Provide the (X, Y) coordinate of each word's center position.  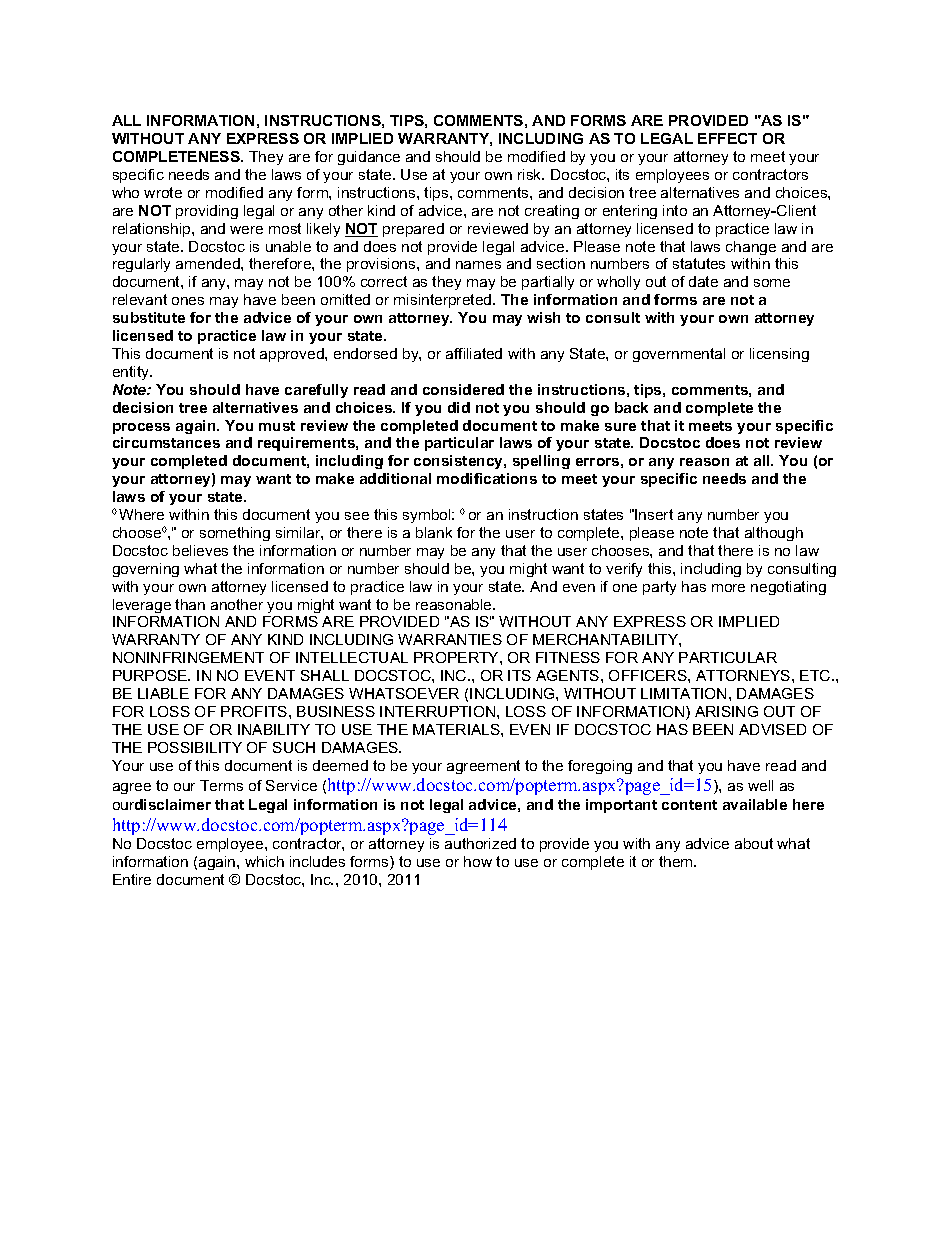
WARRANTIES (450, 639)
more (728, 588)
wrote (163, 192)
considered (463, 389)
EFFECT (727, 138)
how (478, 861)
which (264, 861)
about (754, 843)
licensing (779, 355)
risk (531, 174)
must (277, 426)
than (190, 604)
